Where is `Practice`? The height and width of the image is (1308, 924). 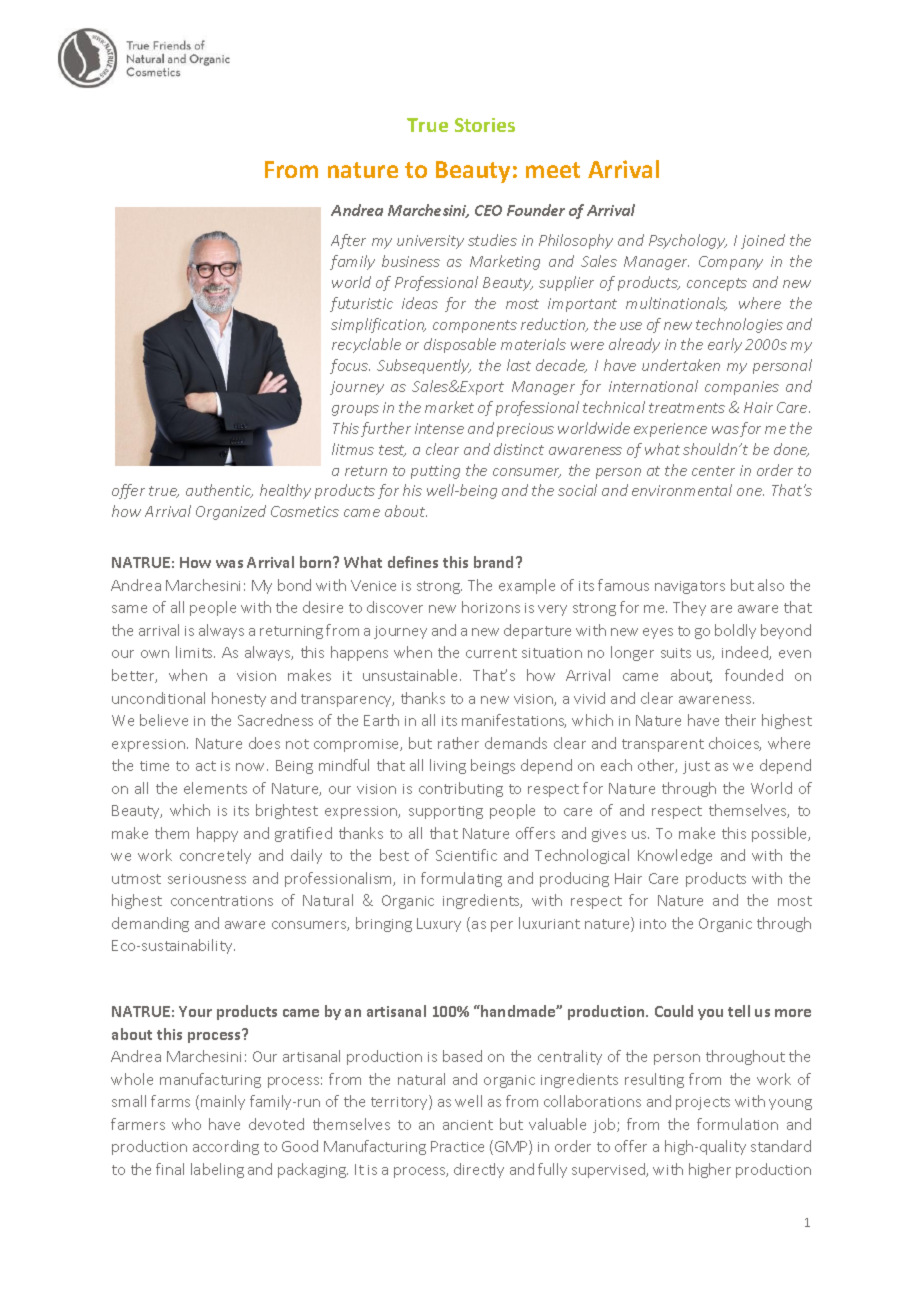
Practice is located at coordinates (457, 1146).
